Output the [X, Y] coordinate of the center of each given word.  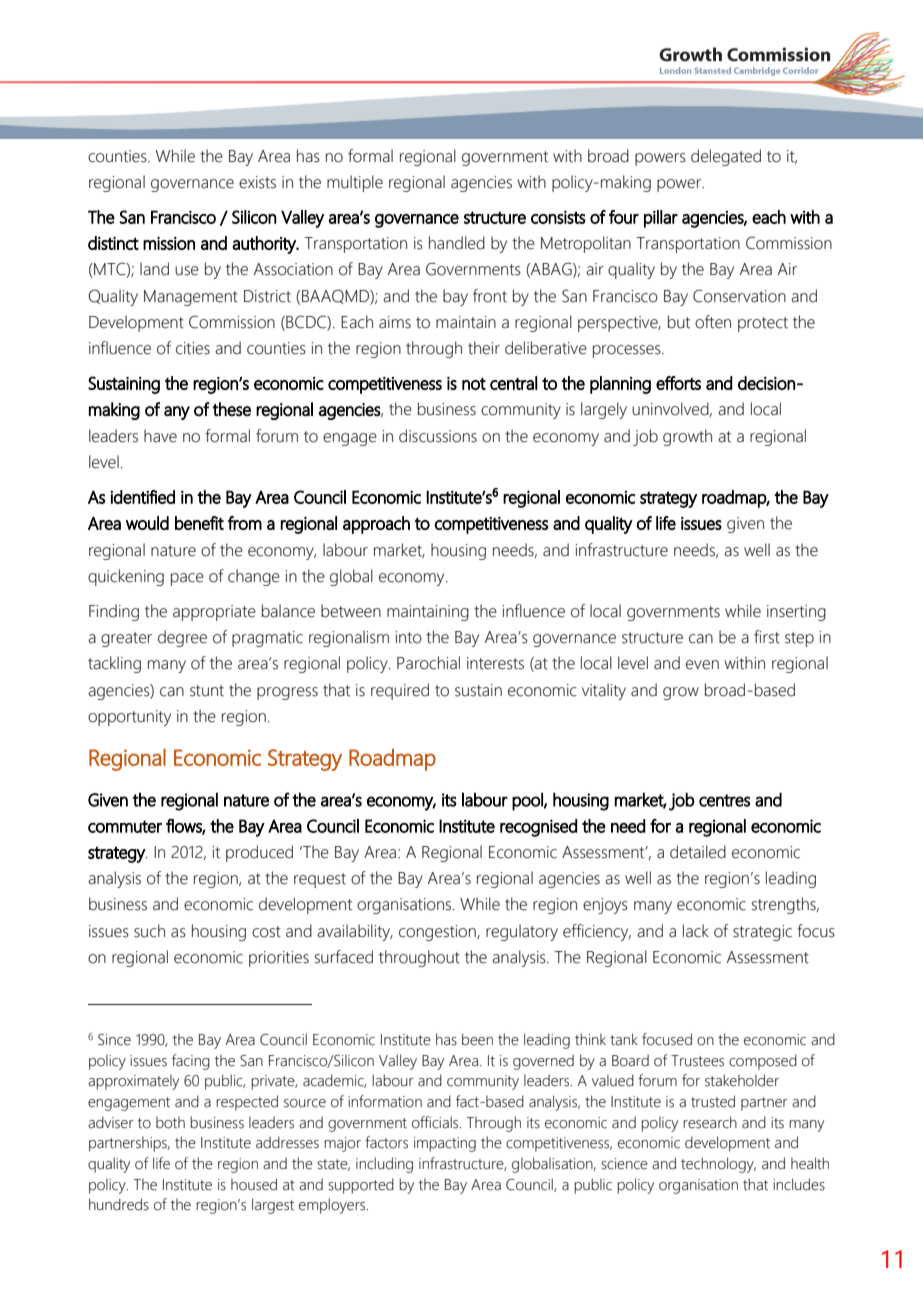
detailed [698, 852]
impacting [445, 1144]
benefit [199, 523]
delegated [726, 157]
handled [457, 243]
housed [254, 1184]
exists [257, 182]
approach [376, 525]
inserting [796, 613]
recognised [538, 828]
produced [259, 853]
